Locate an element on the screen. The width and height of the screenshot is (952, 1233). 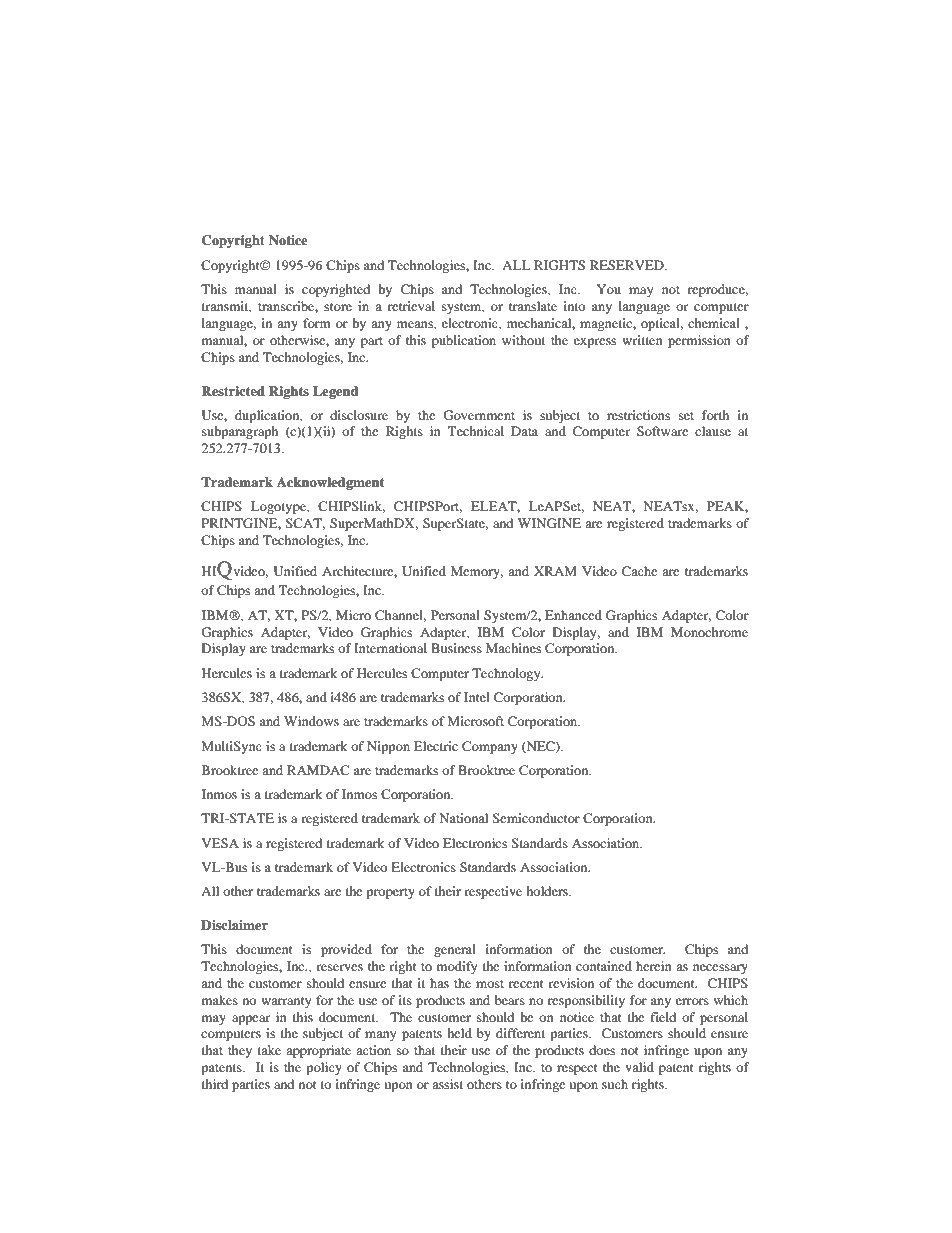
Cache is located at coordinates (639, 571).
